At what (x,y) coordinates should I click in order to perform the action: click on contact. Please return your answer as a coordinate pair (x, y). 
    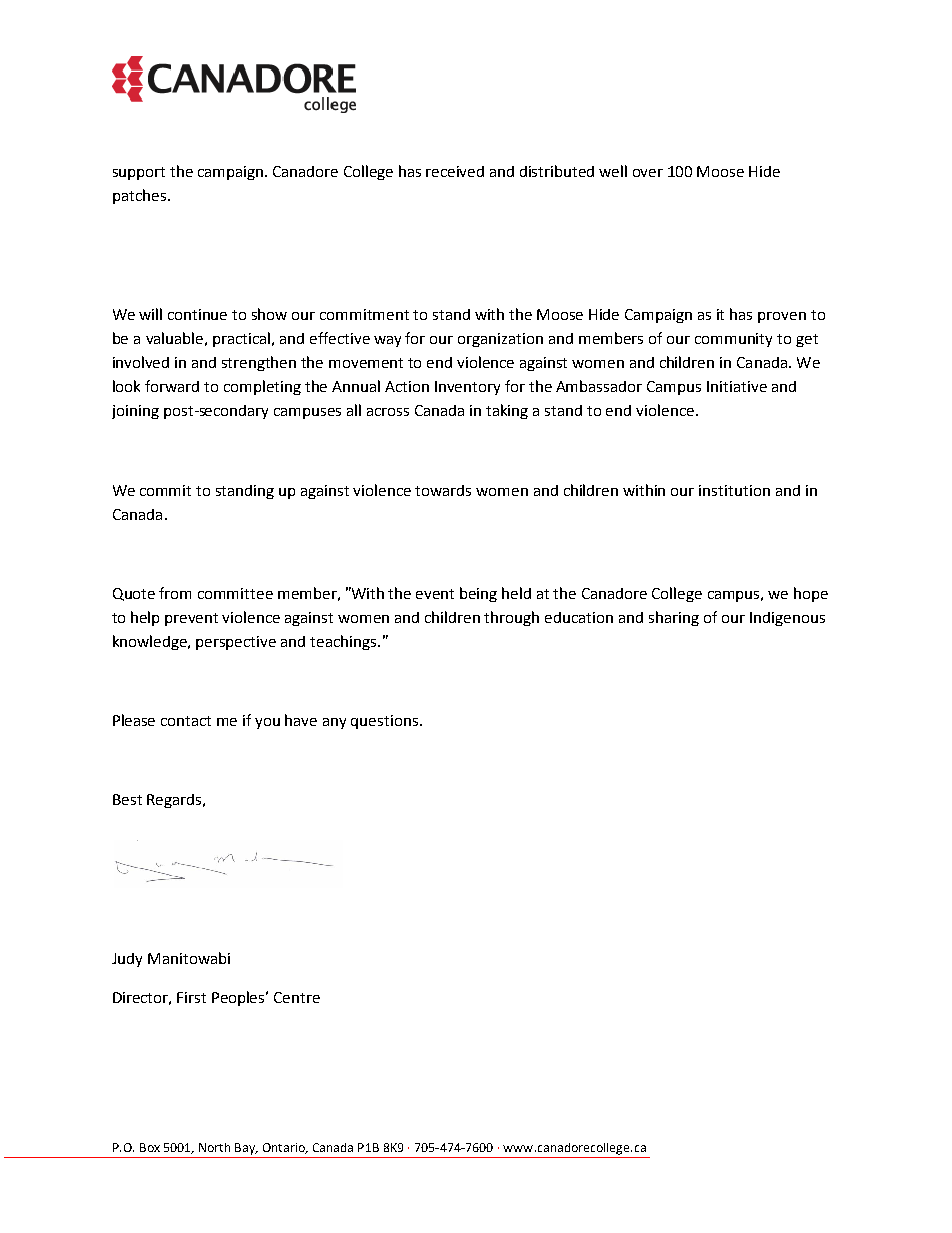
    Looking at the image, I should click on (186, 721).
